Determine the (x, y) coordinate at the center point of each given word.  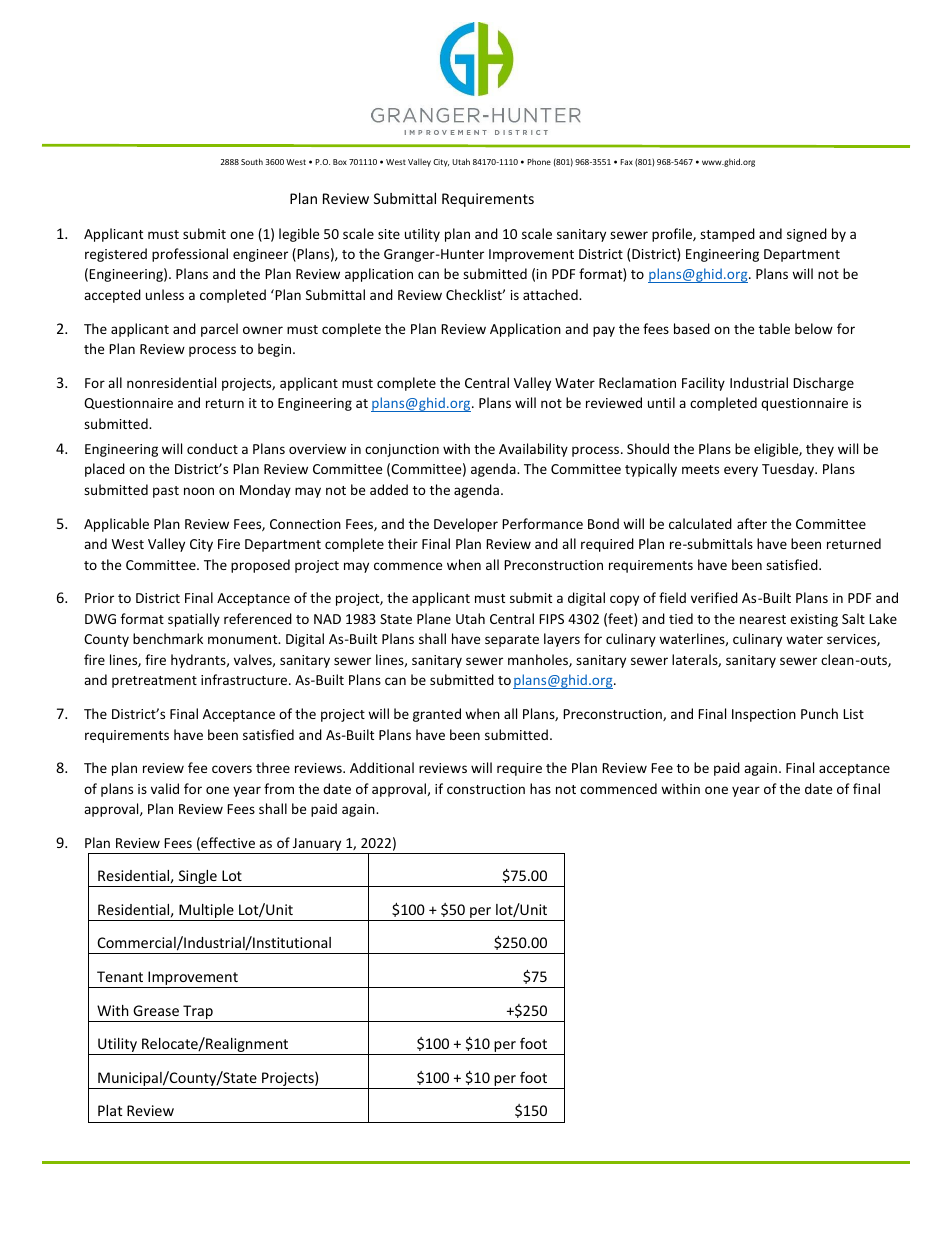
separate (512, 641)
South (252, 161)
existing (814, 620)
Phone (539, 162)
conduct (212, 448)
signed (807, 235)
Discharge (823, 384)
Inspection (764, 715)
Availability (533, 450)
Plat (110, 1110)
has (540, 788)
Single (197, 878)
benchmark (168, 638)
